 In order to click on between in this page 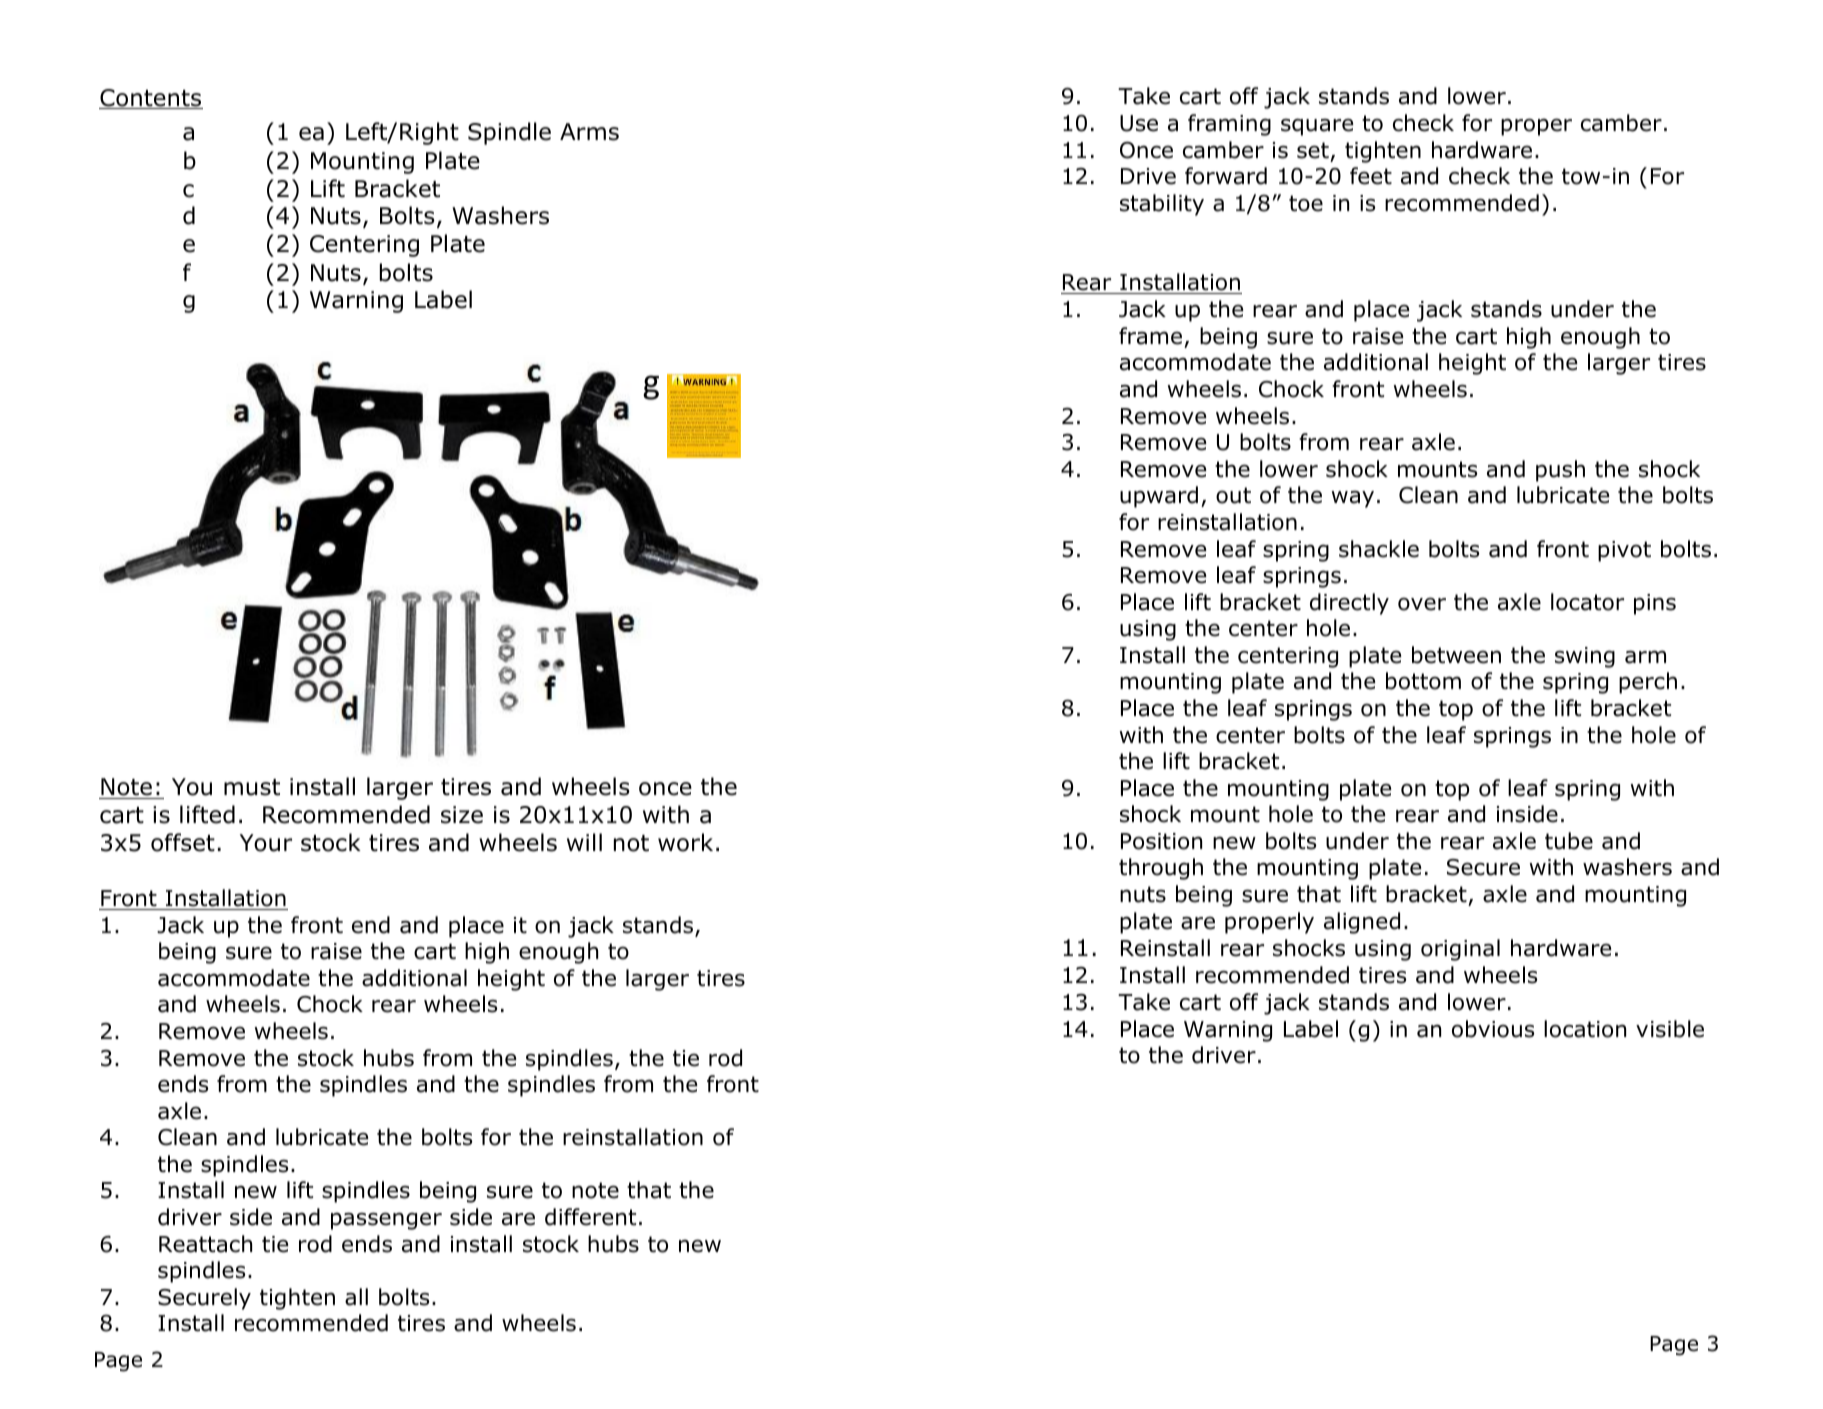, I will do `click(1456, 655)`.
